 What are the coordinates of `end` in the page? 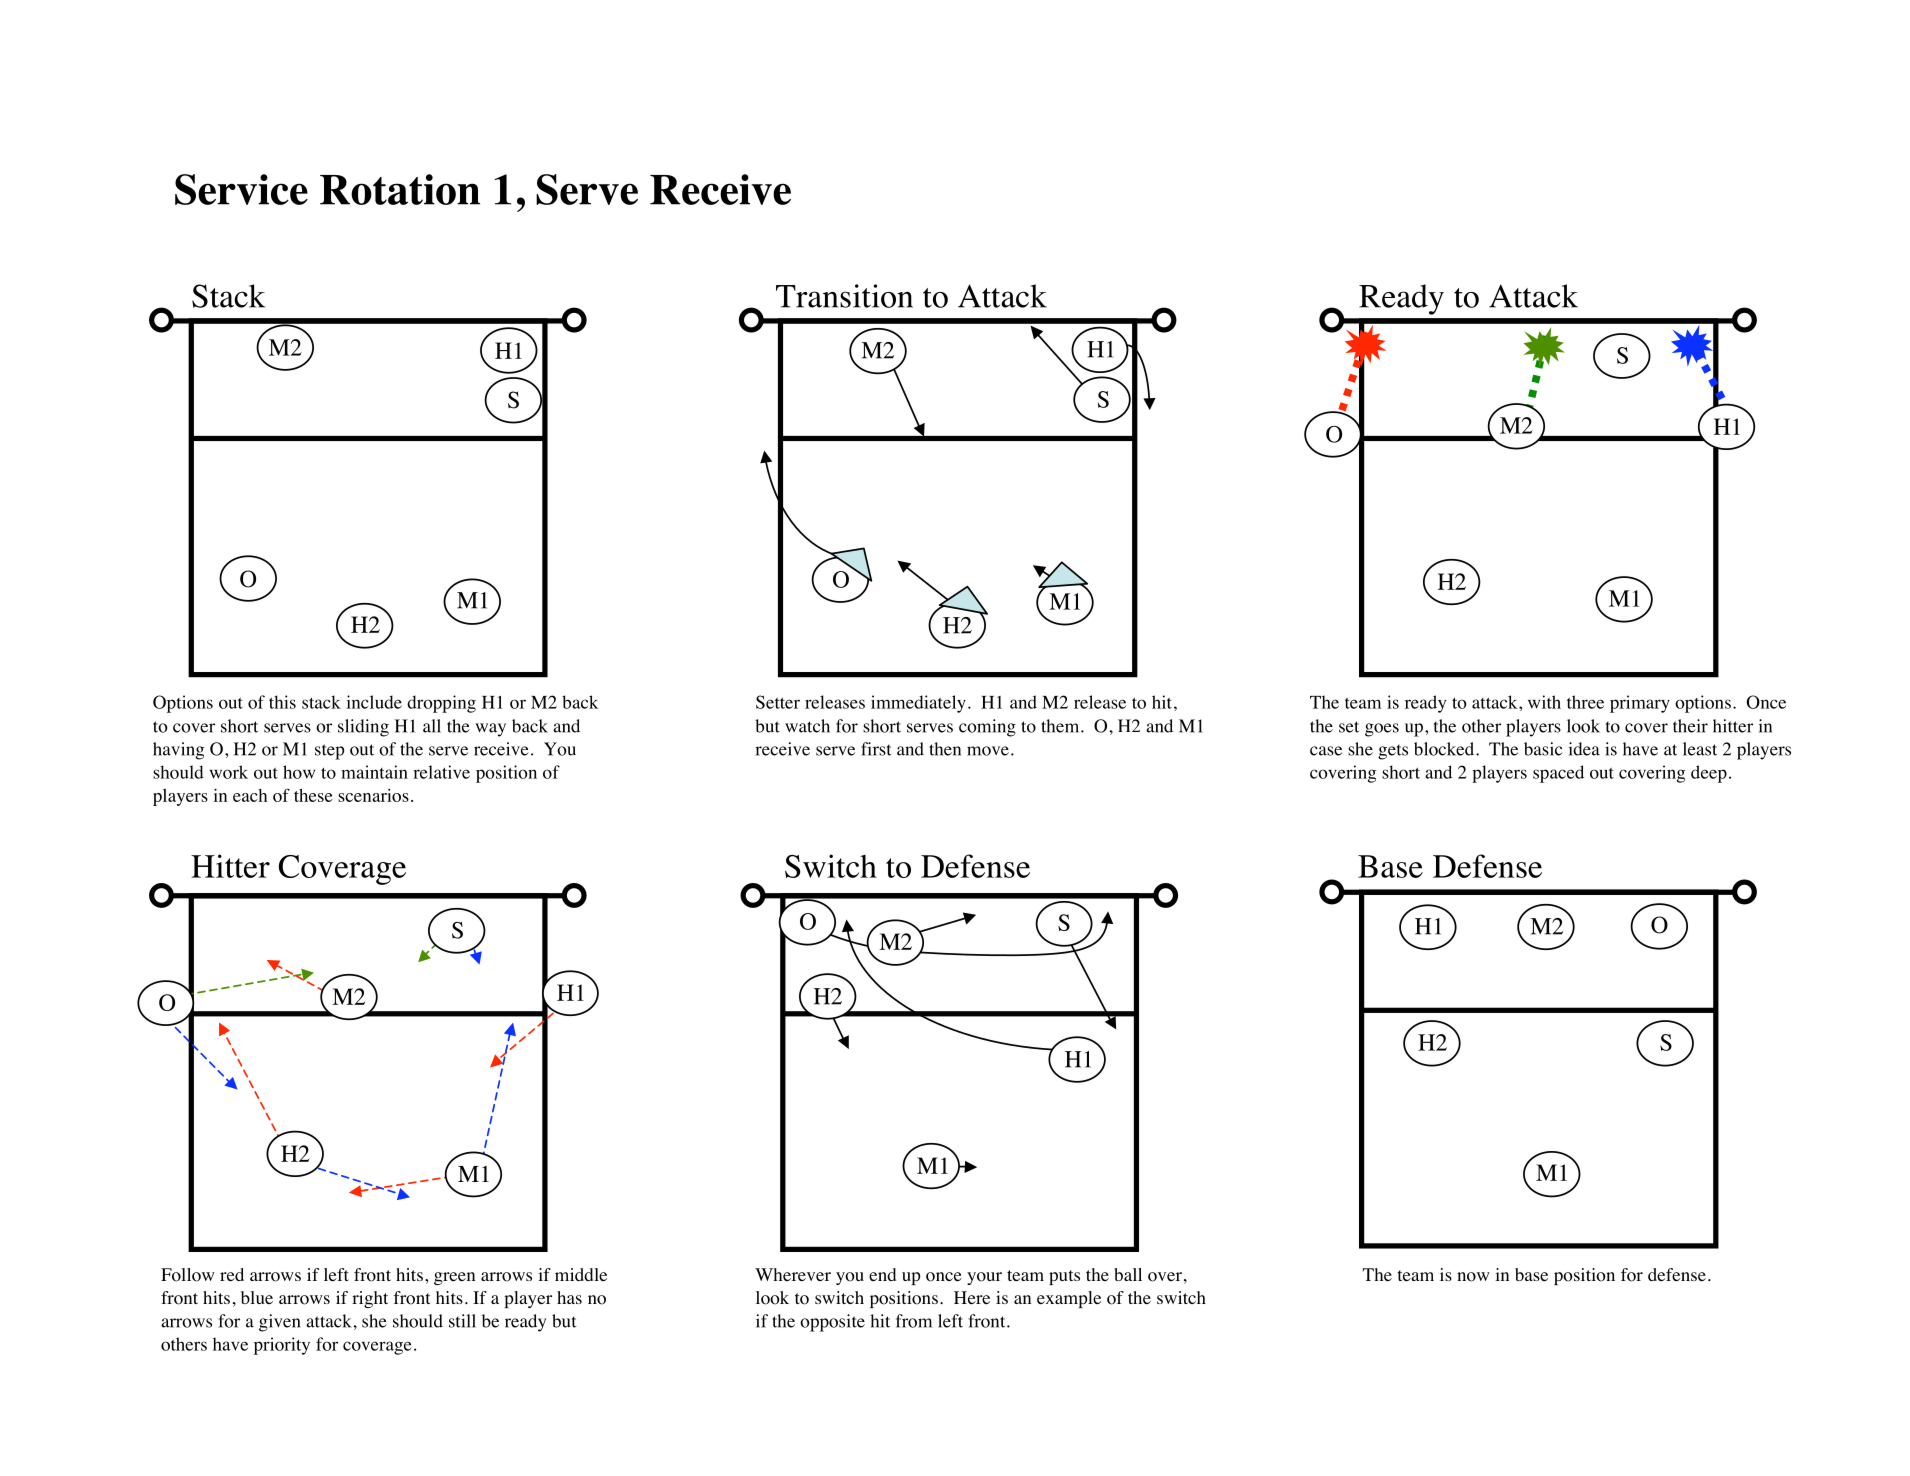 It's located at (882, 1274).
